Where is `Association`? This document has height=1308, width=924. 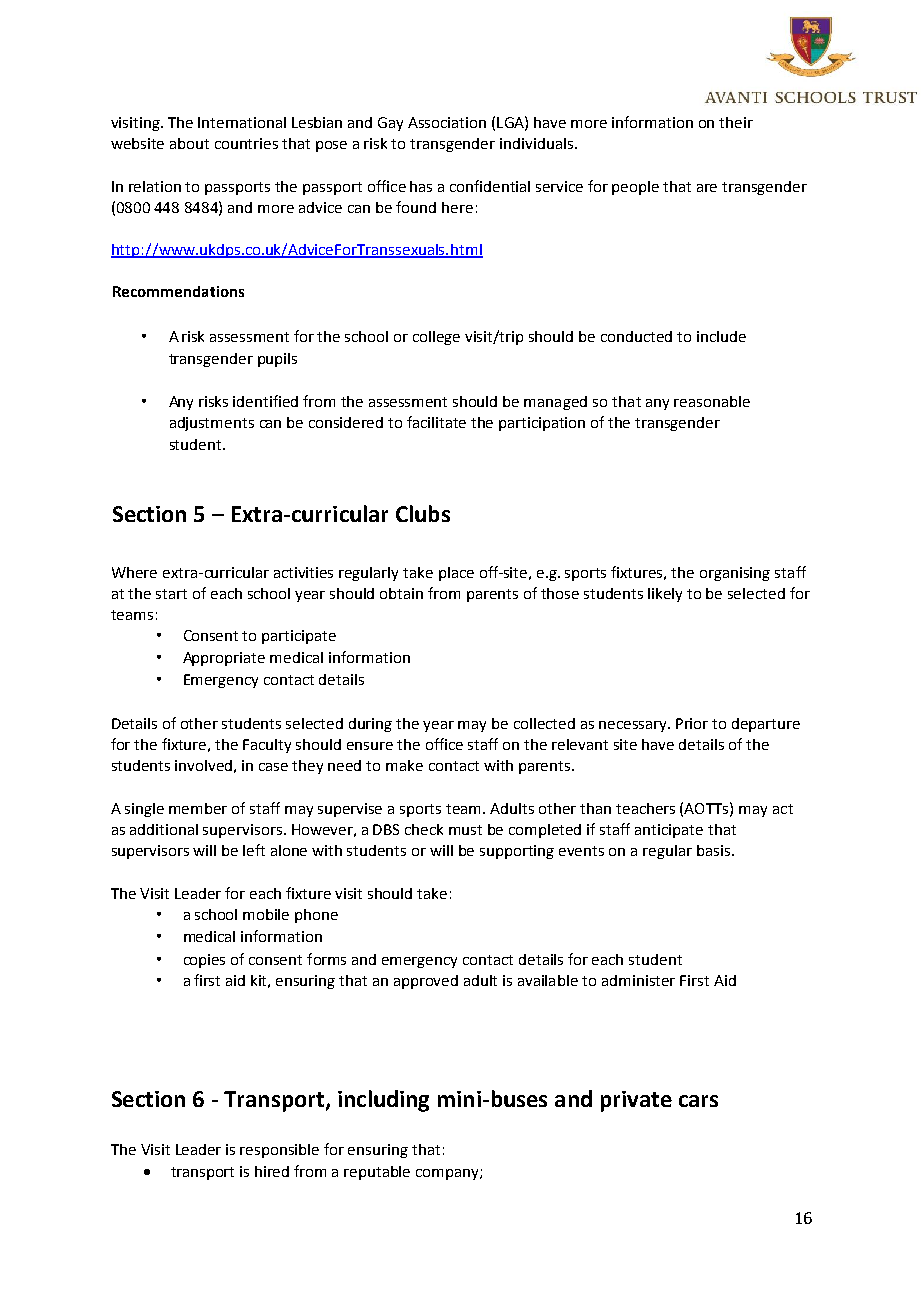
Association is located at coordinates (447, 122).
